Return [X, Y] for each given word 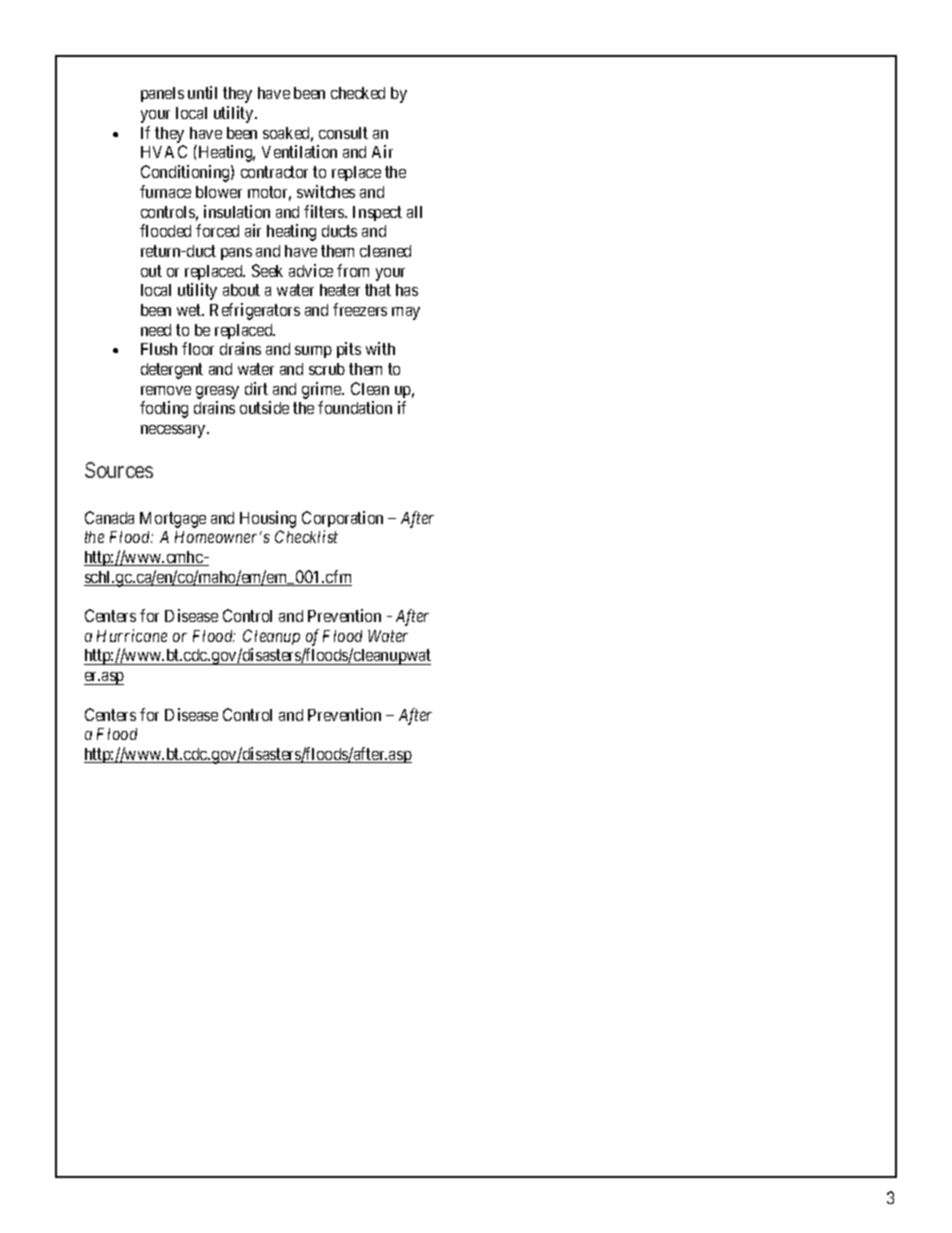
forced [217, 230]
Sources [119, 470]
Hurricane [132, 635]
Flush [159, 349]
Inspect [377, 213]
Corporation [342, 519]
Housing [268, 519]
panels [162, 94]
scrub [327, 369]
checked [358, 93]
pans [236, 254]
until [202, 92]
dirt [256, 388]
